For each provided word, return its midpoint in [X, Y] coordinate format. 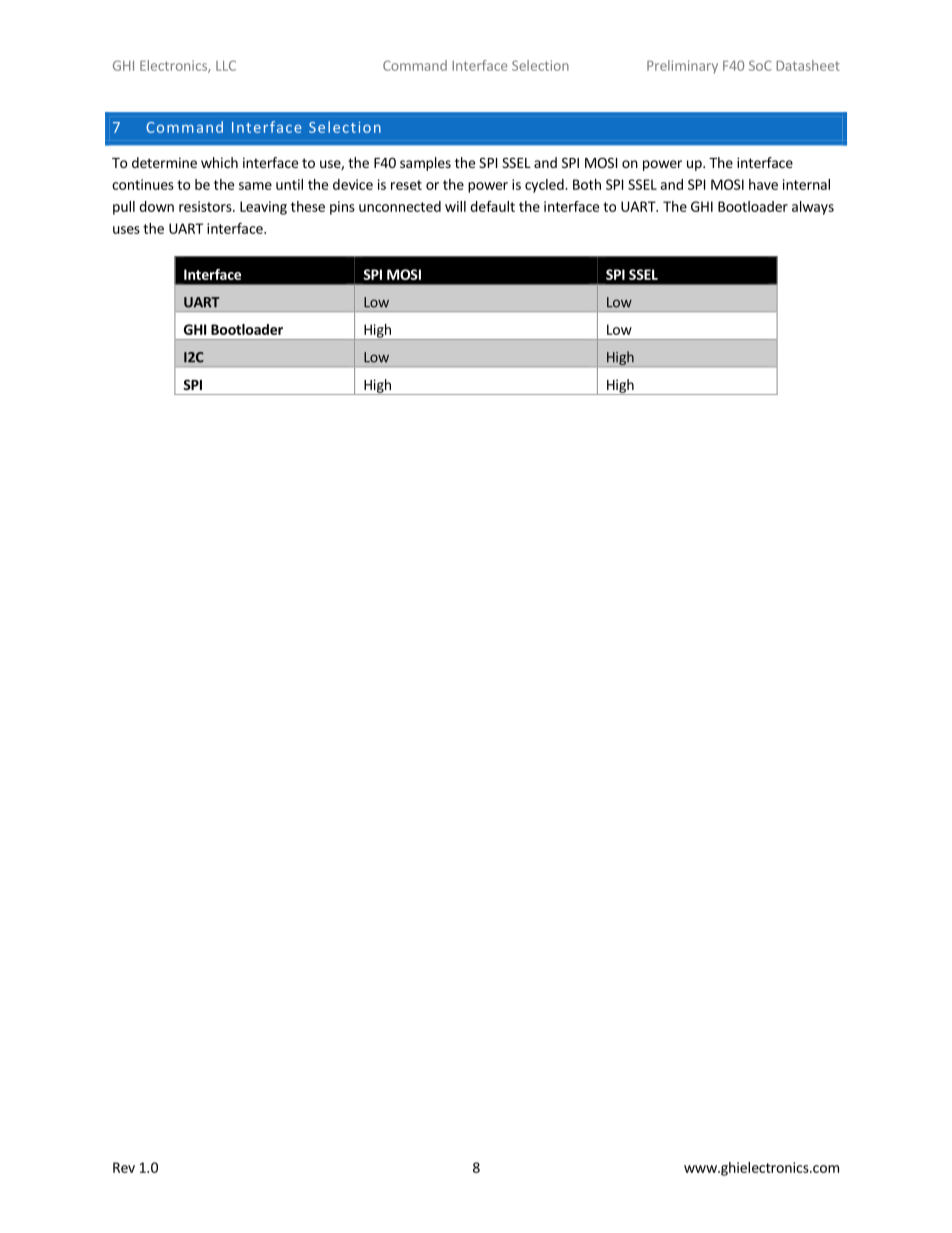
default [492, 206]
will [455, 206]
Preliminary [682, 67]
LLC [226, 65]
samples [425, 164]
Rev [124, 1167]
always [813, 208]
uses [126, 230]
